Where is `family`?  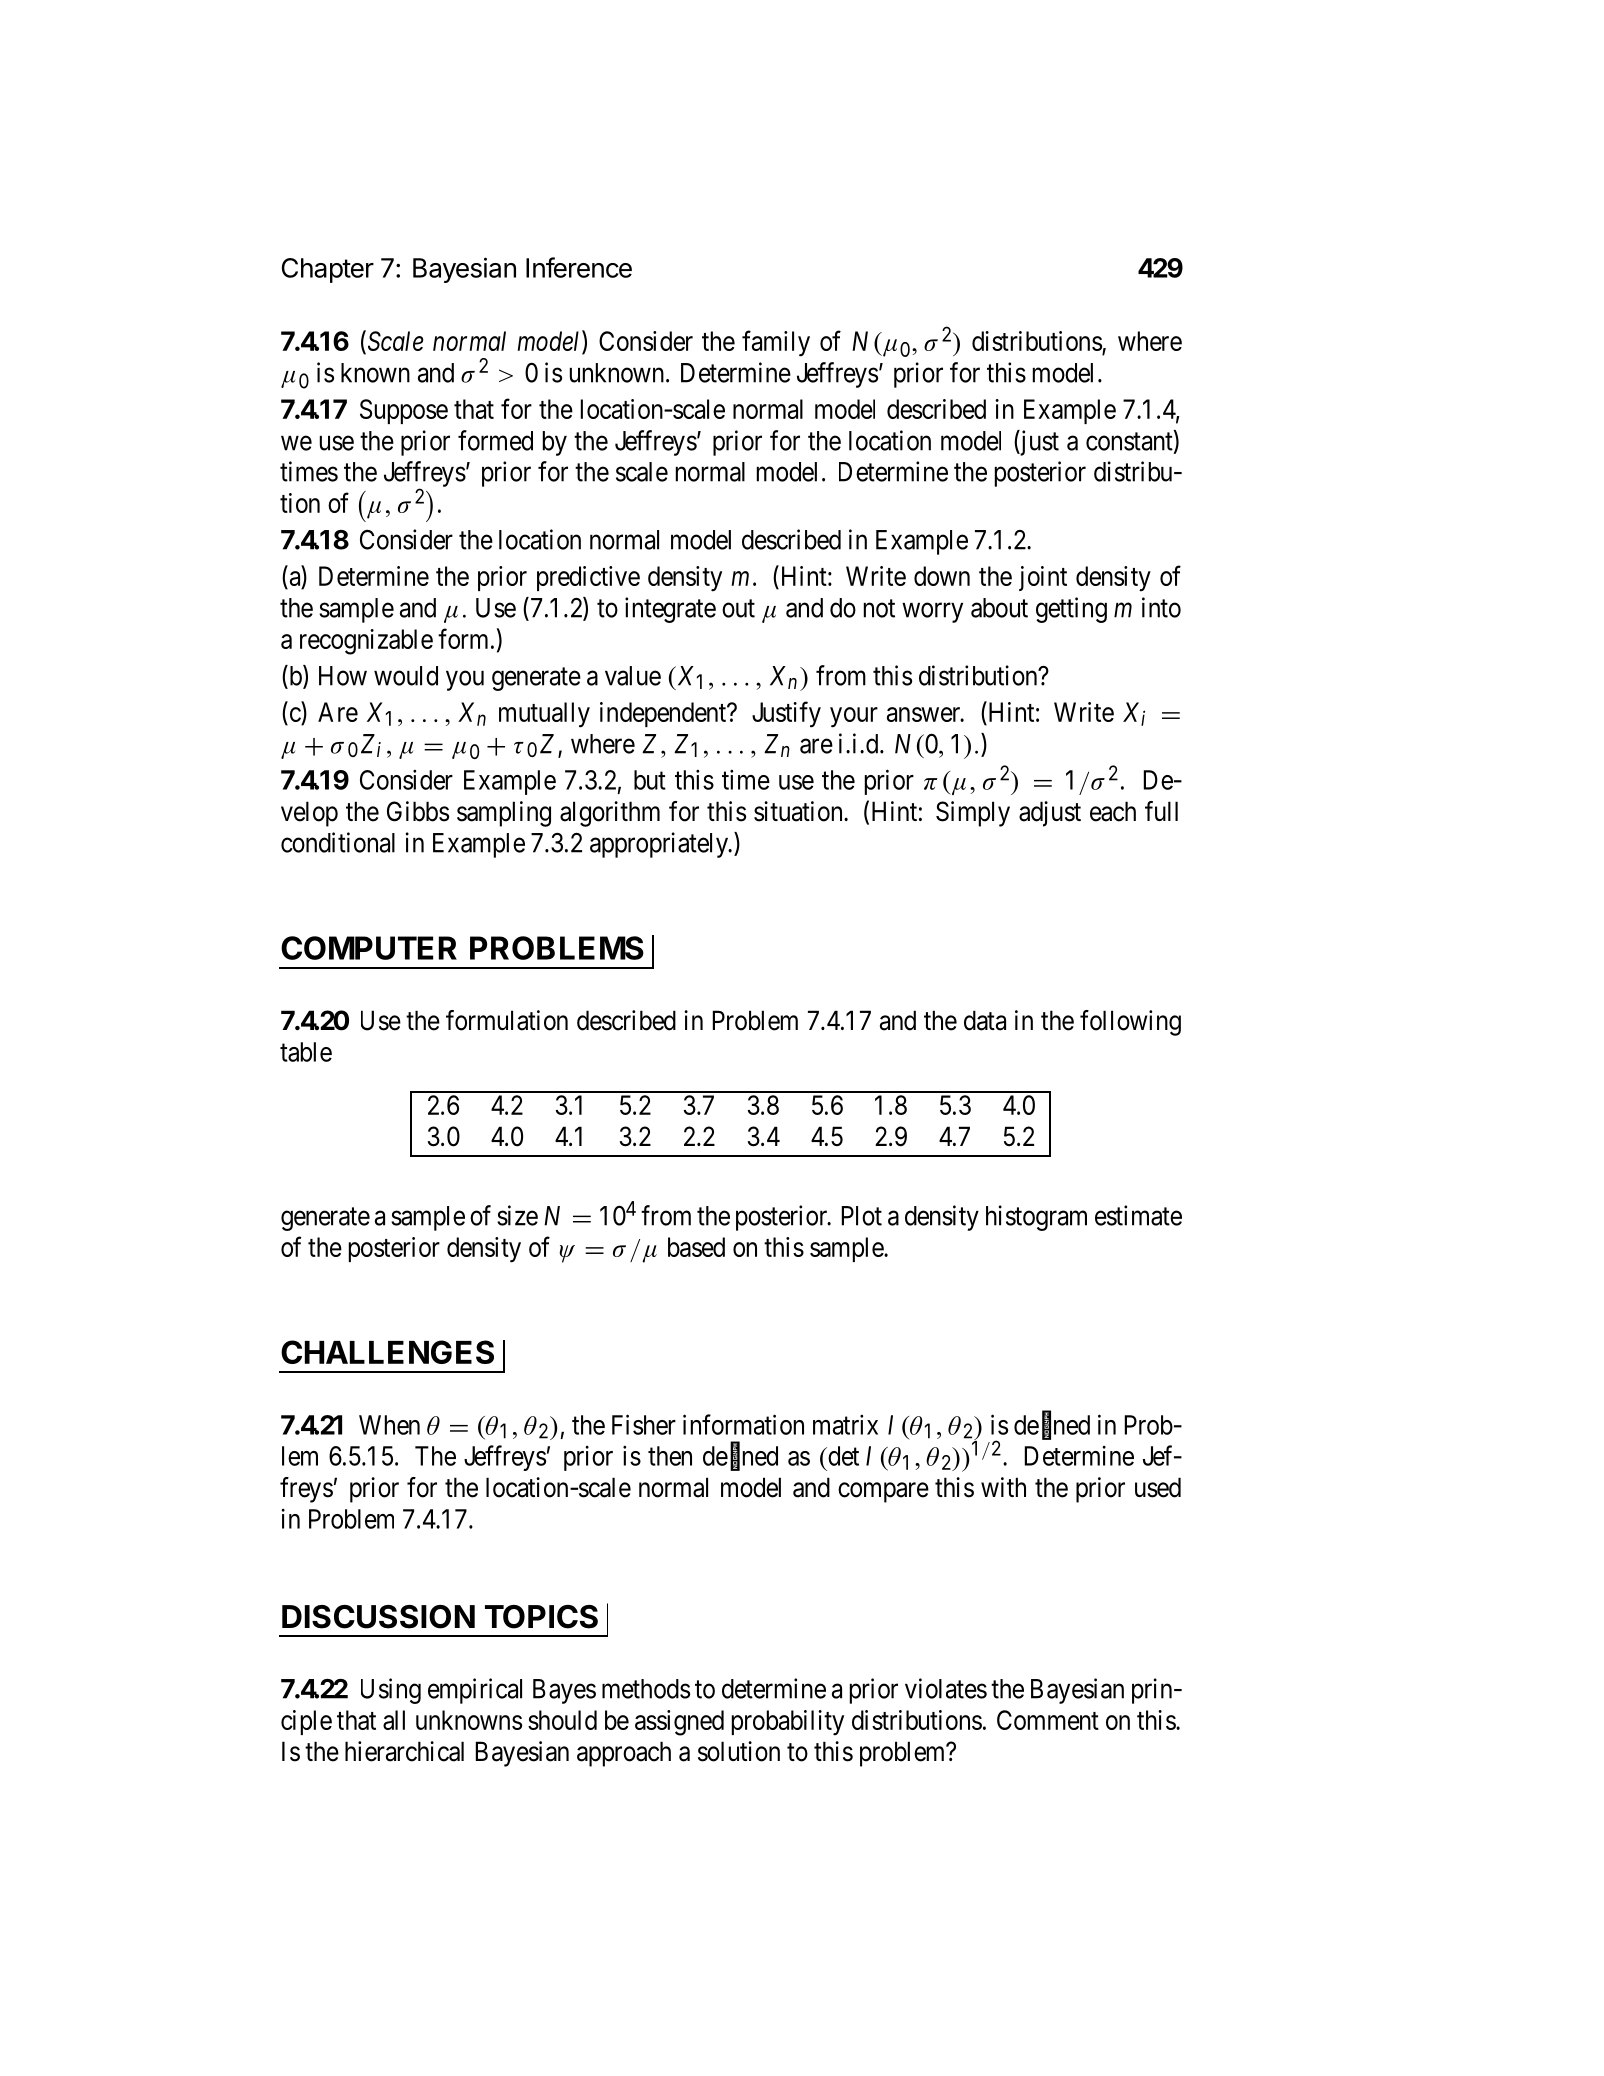 family is located at coordinates (776, 343).
